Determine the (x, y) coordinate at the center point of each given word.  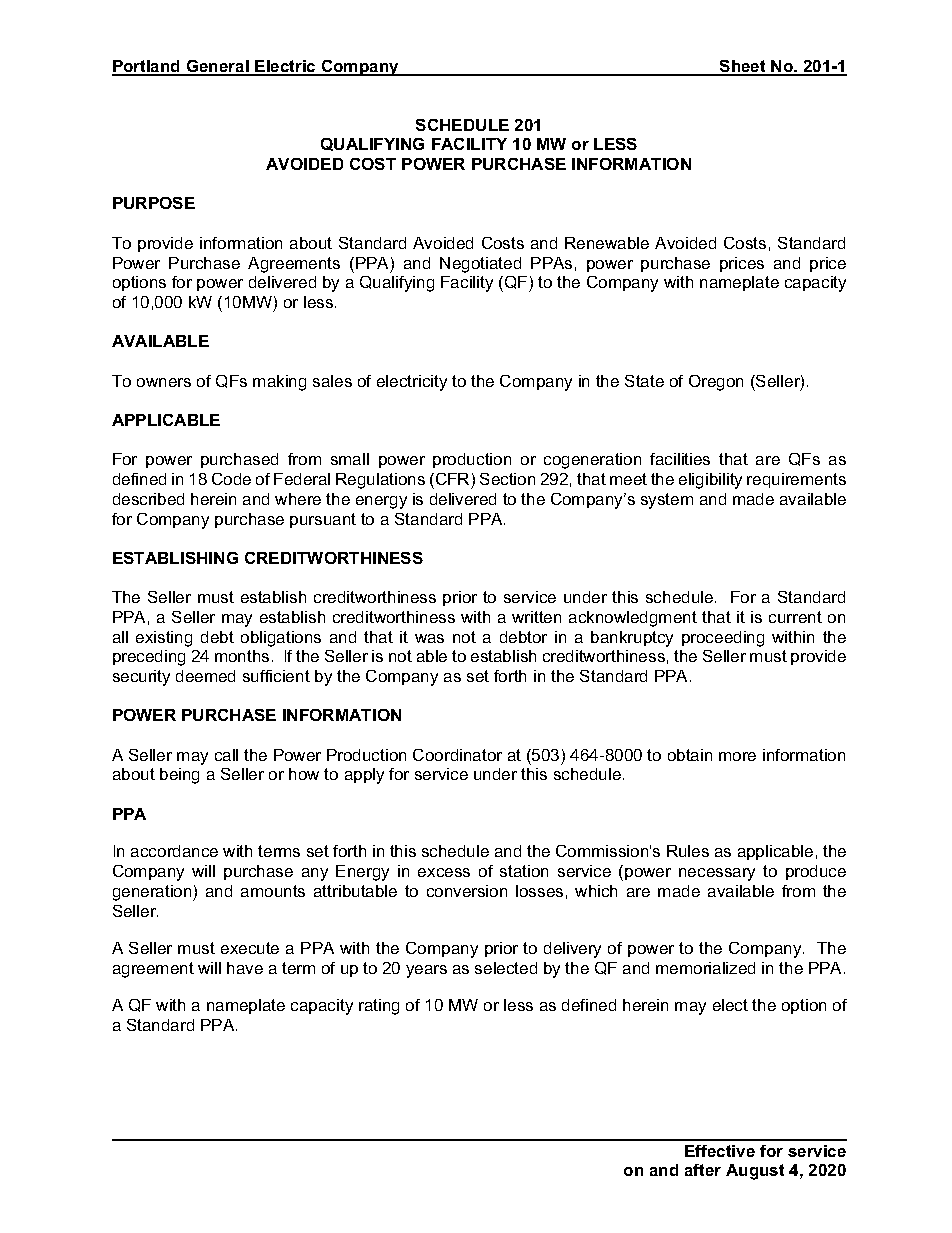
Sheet (743, 67)
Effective (720, 1151)
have (245, 968)
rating (379, 1007)
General (218, 67)
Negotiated (480, 265)
